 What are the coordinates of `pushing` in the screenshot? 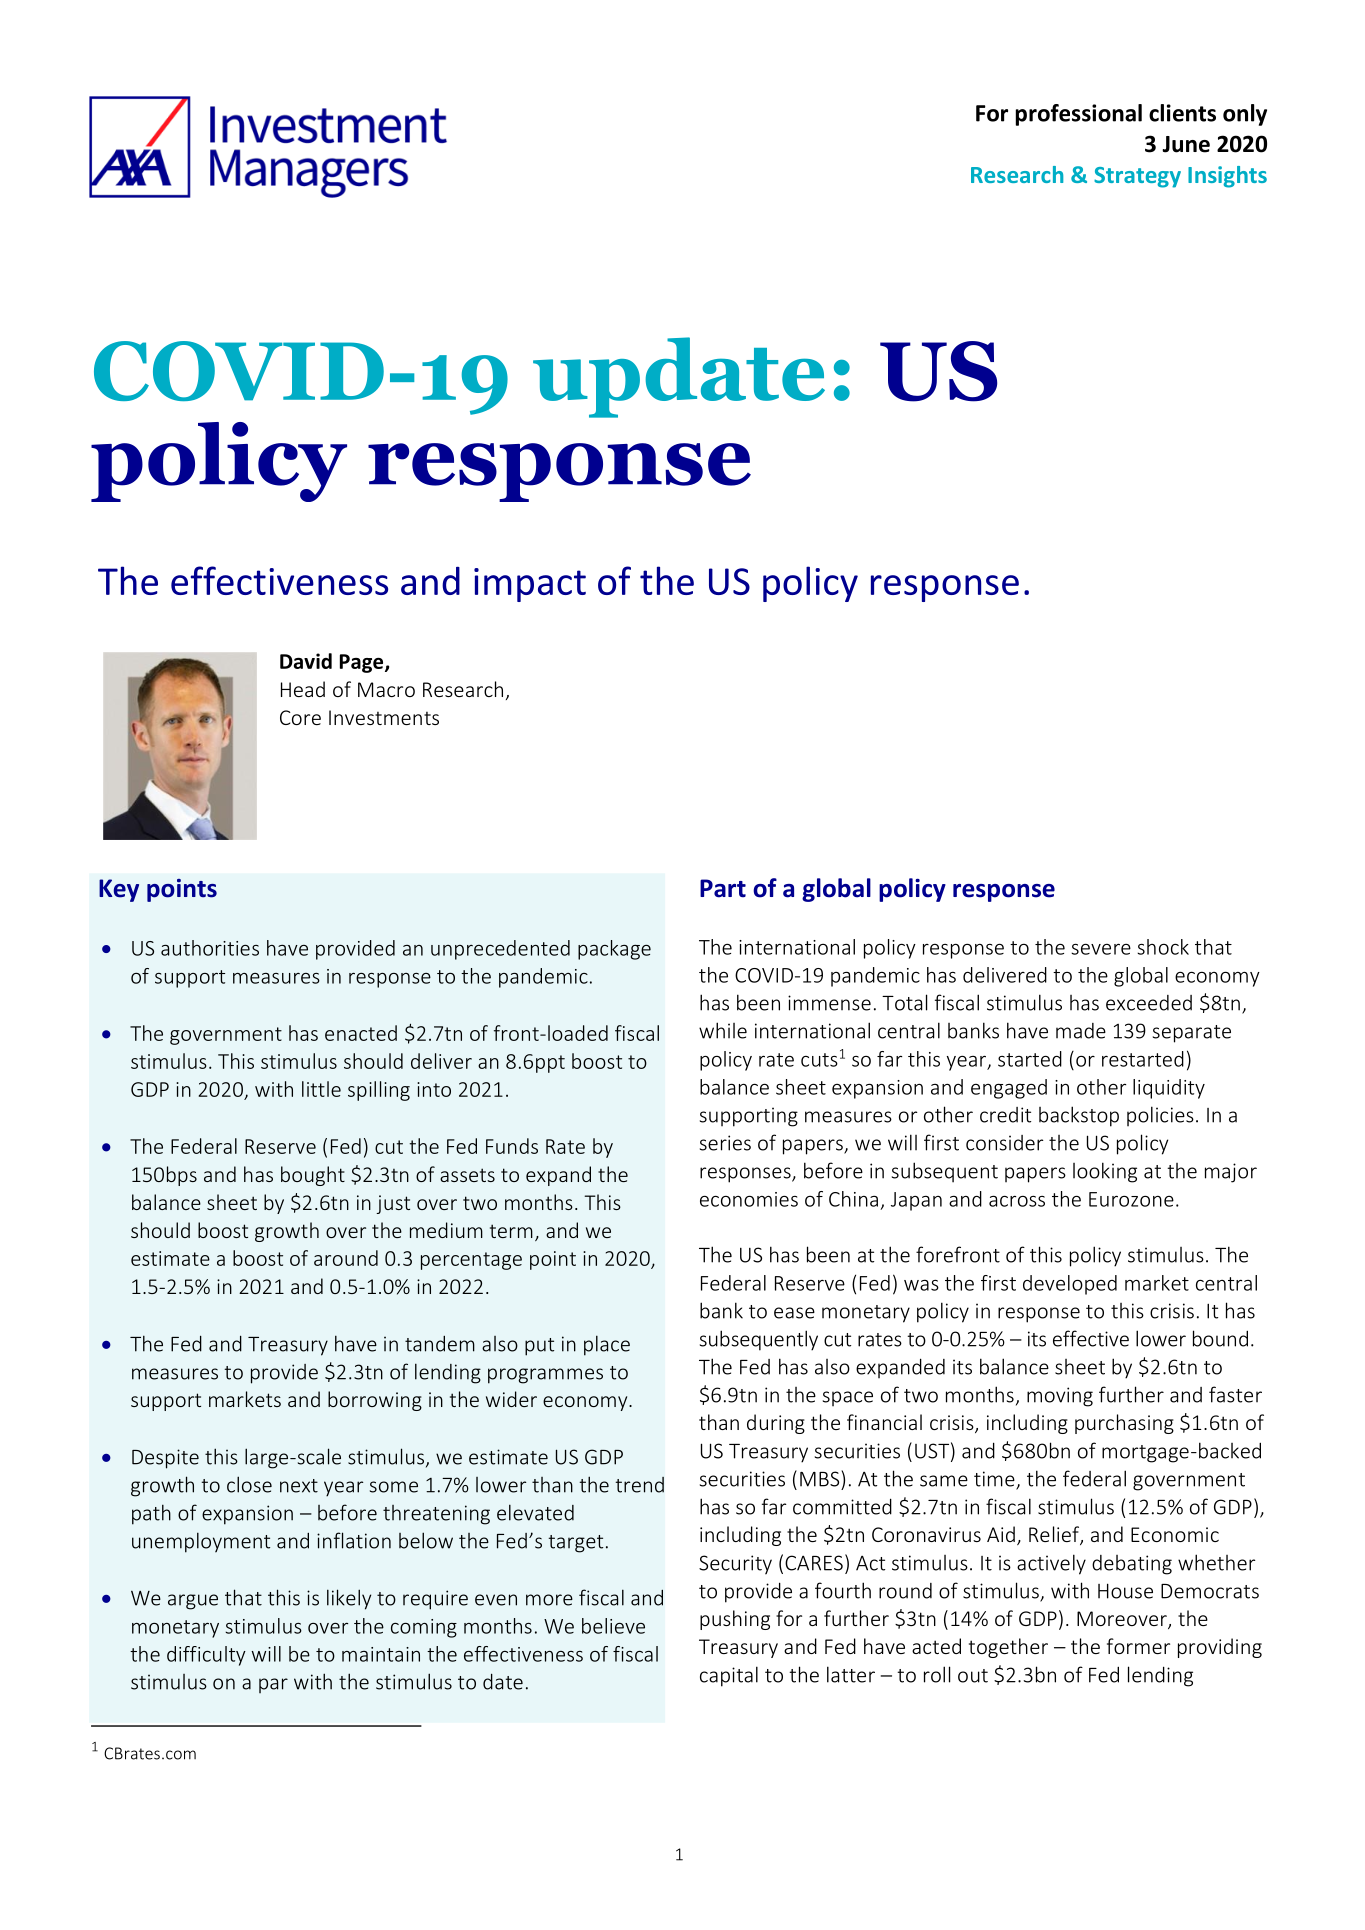 It's located at (735, 1620).
